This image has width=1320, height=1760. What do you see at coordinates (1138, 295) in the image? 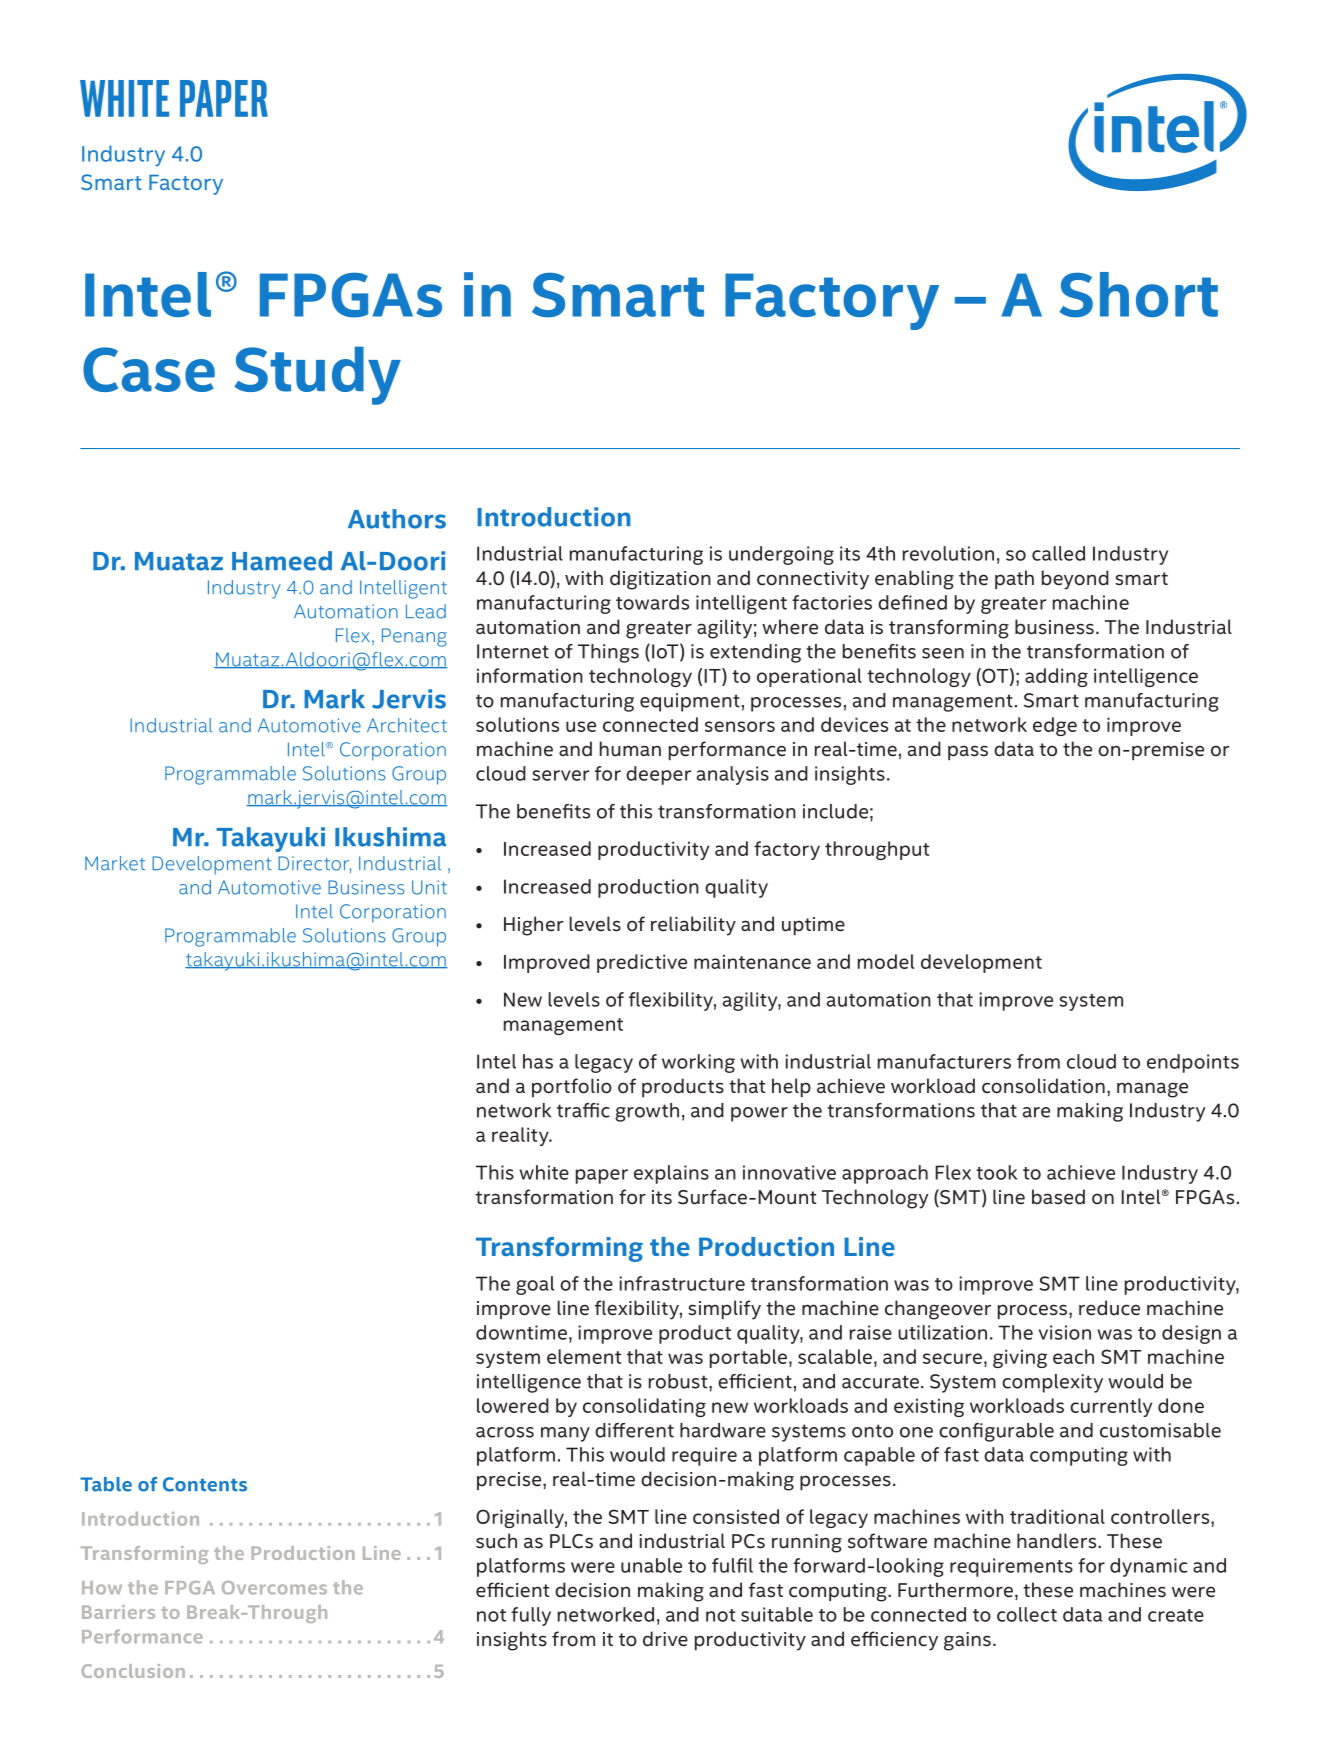
I see `Short` at bounding box center [1138, 295].
